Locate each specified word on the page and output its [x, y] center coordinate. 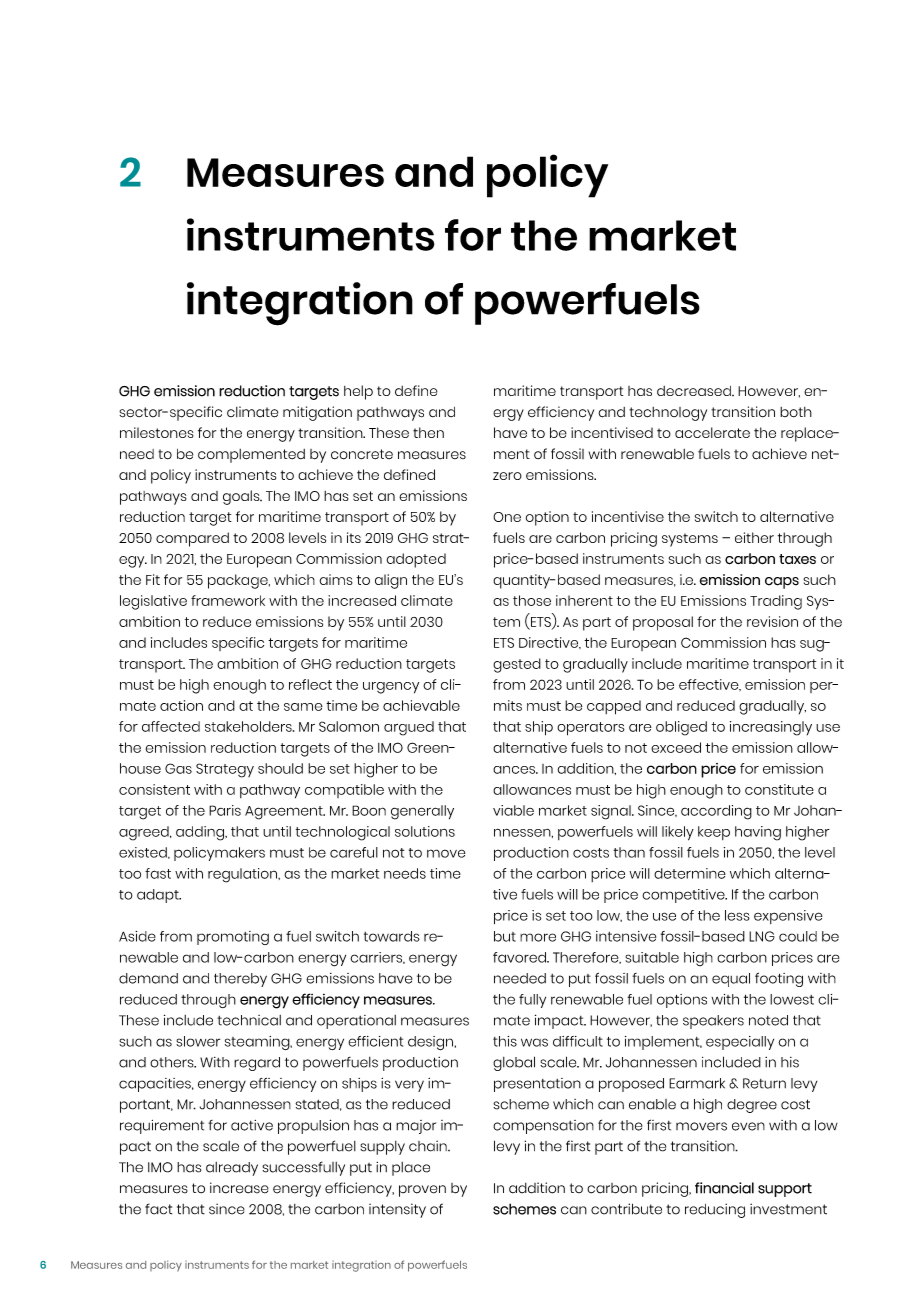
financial [724, 1188]
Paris [225, 810]
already [232, 1169]
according [716, 812]
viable [513, 810]
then [428, 432]
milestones [157, 432]
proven [422, 1191]
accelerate [712, 432]
